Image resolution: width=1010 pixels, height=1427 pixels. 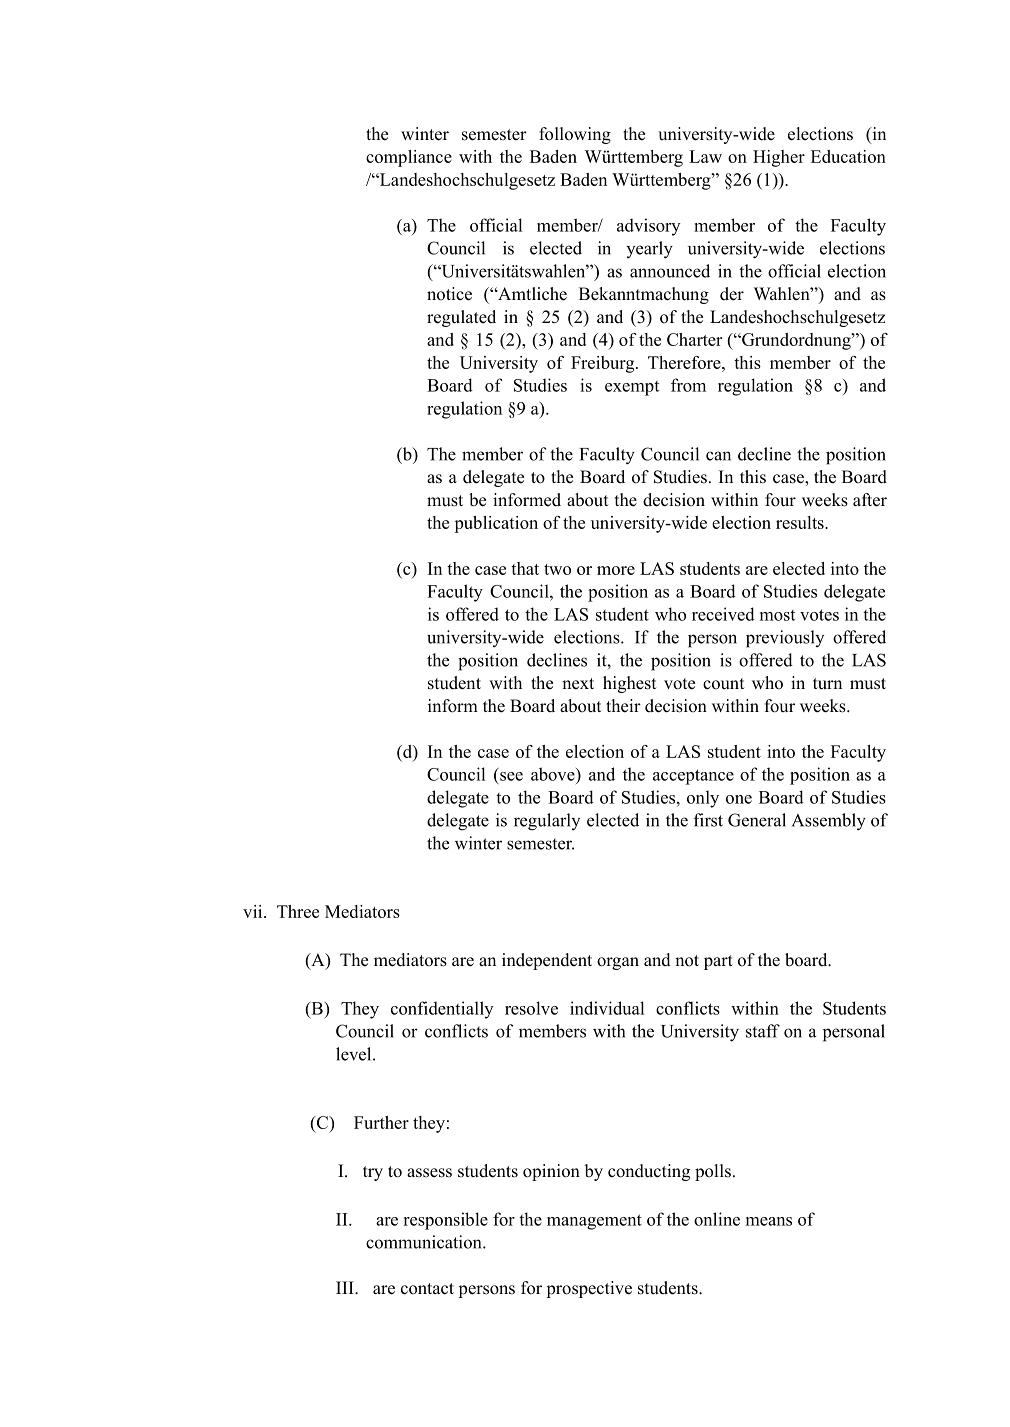 I want to click on next, so click(x=578, y=684).
